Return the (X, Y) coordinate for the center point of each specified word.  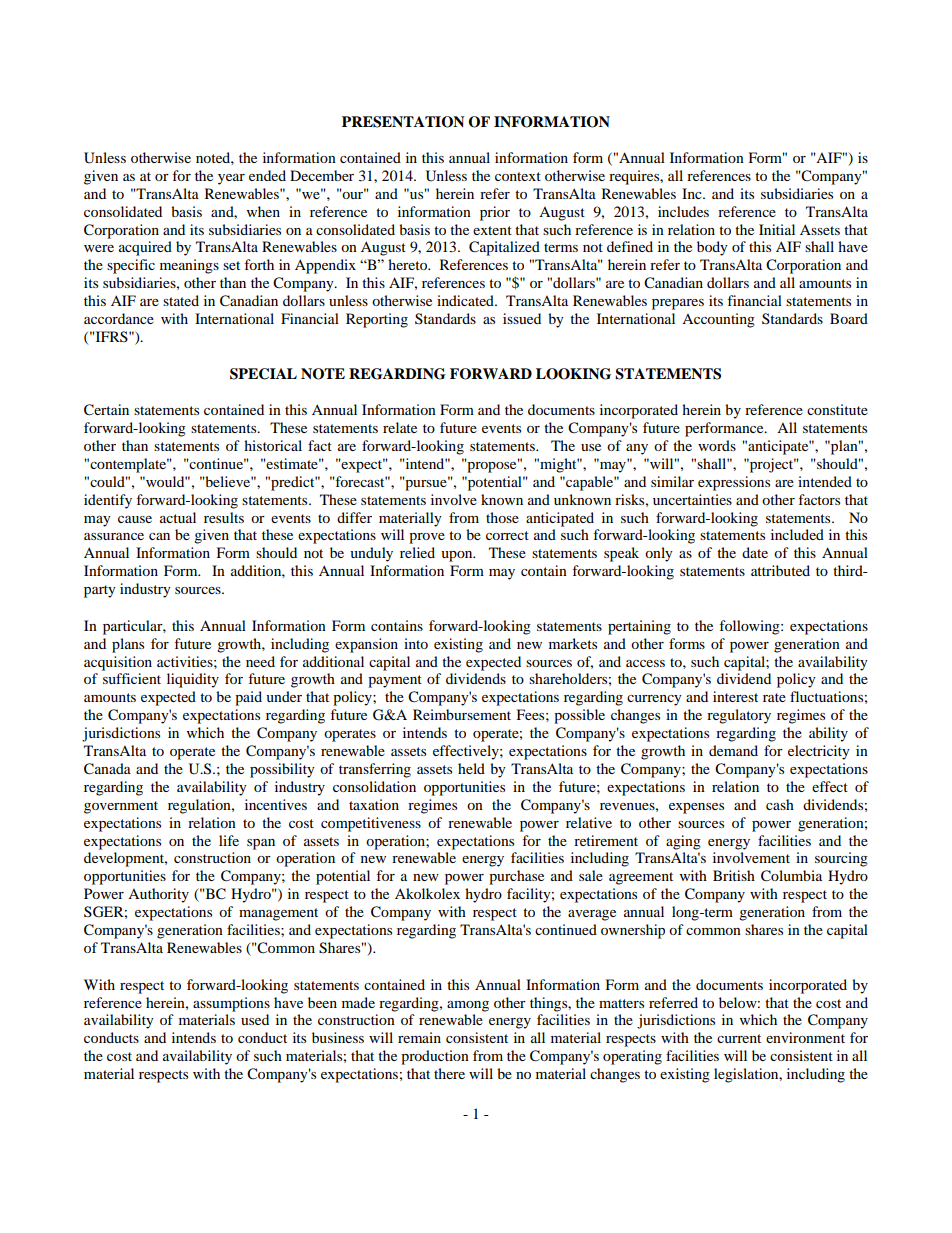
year (231, 179)
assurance (114, 536)
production (435, 1057)
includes (683, 211)
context (518, 176)
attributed (780, 570)
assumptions (231, 1004)
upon (458, 556)
